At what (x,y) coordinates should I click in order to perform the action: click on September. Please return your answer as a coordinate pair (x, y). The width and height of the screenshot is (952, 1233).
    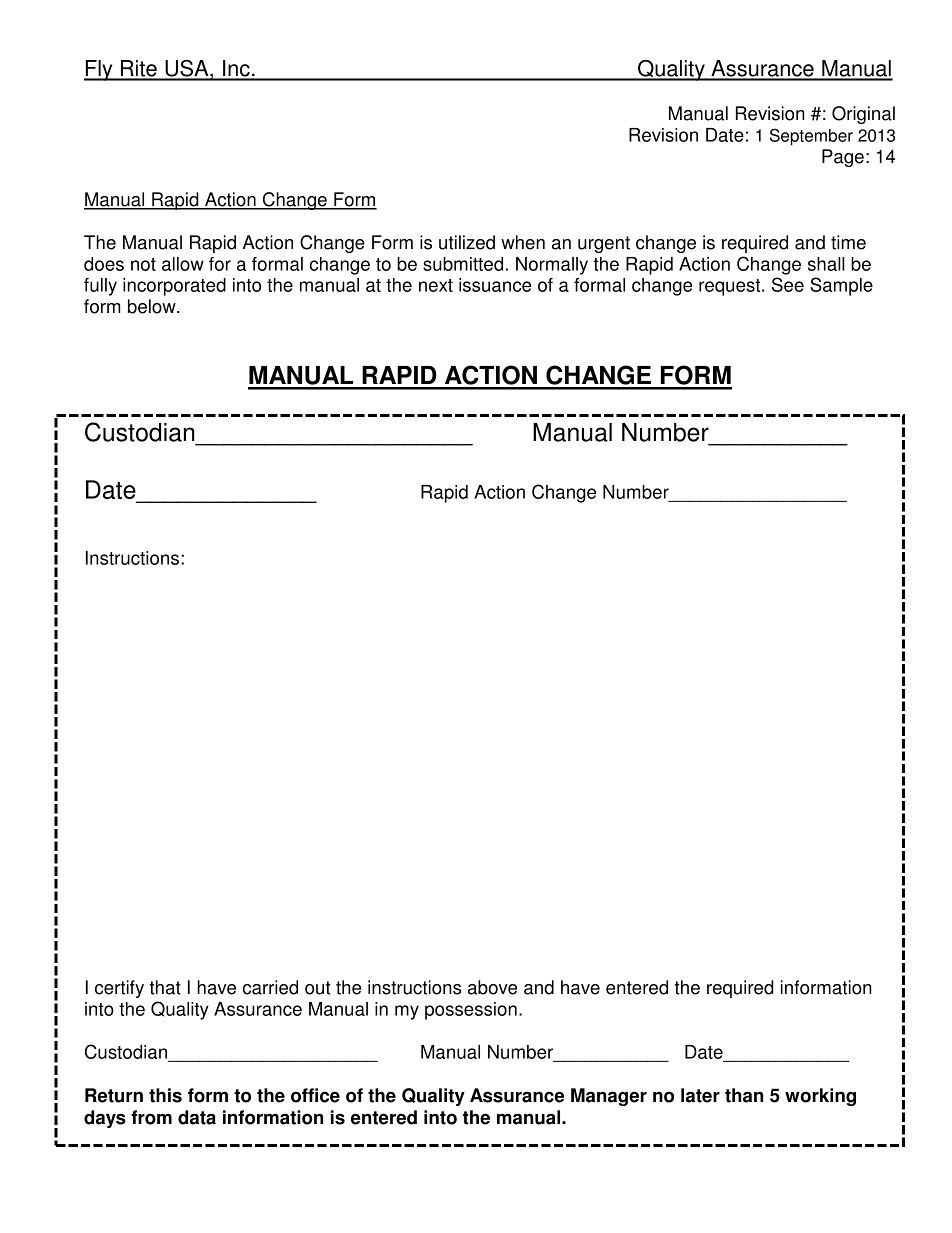
    Looking at the image, I should click on (811, 137).
